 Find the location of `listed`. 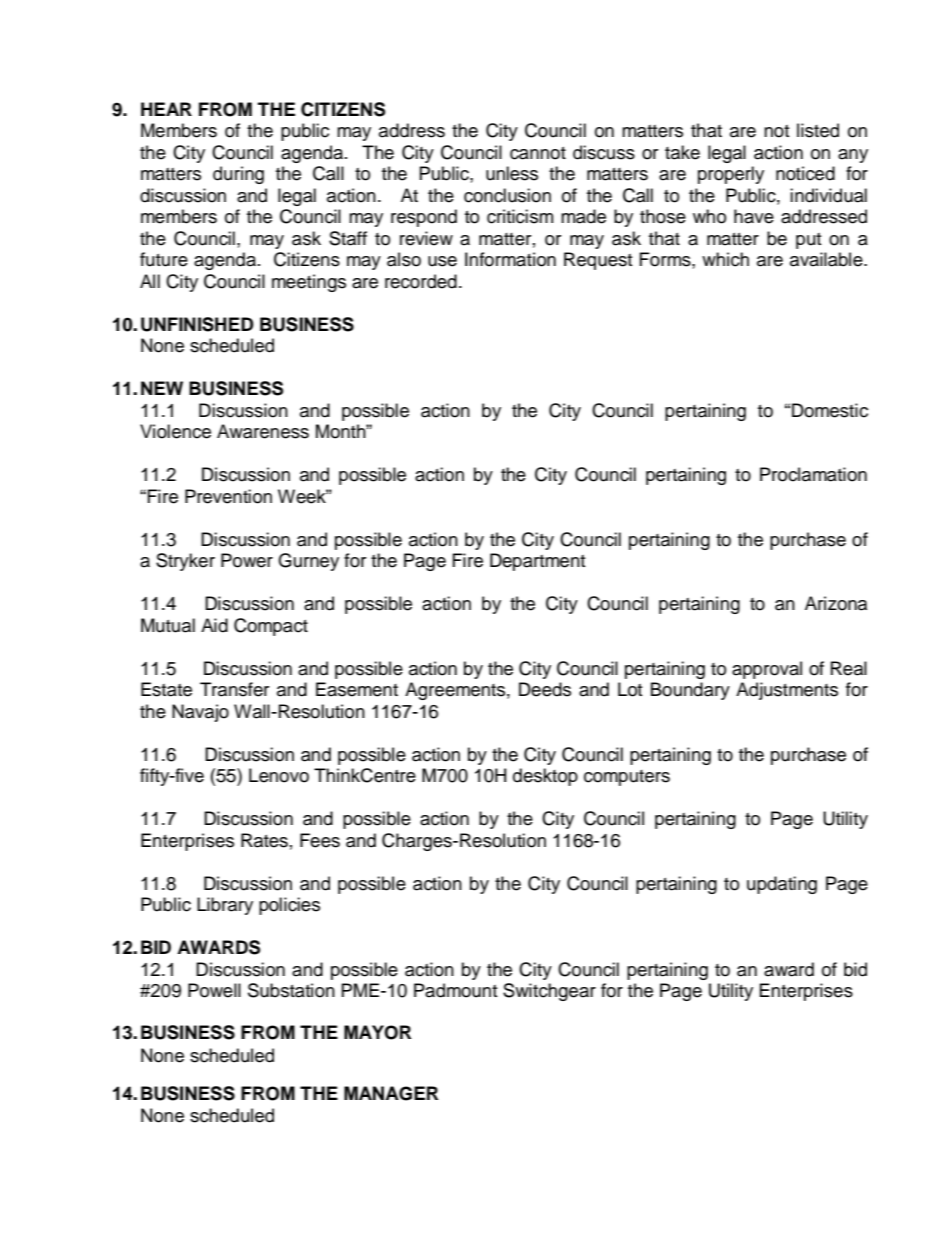

listed is located at coordinates (818, 130).
